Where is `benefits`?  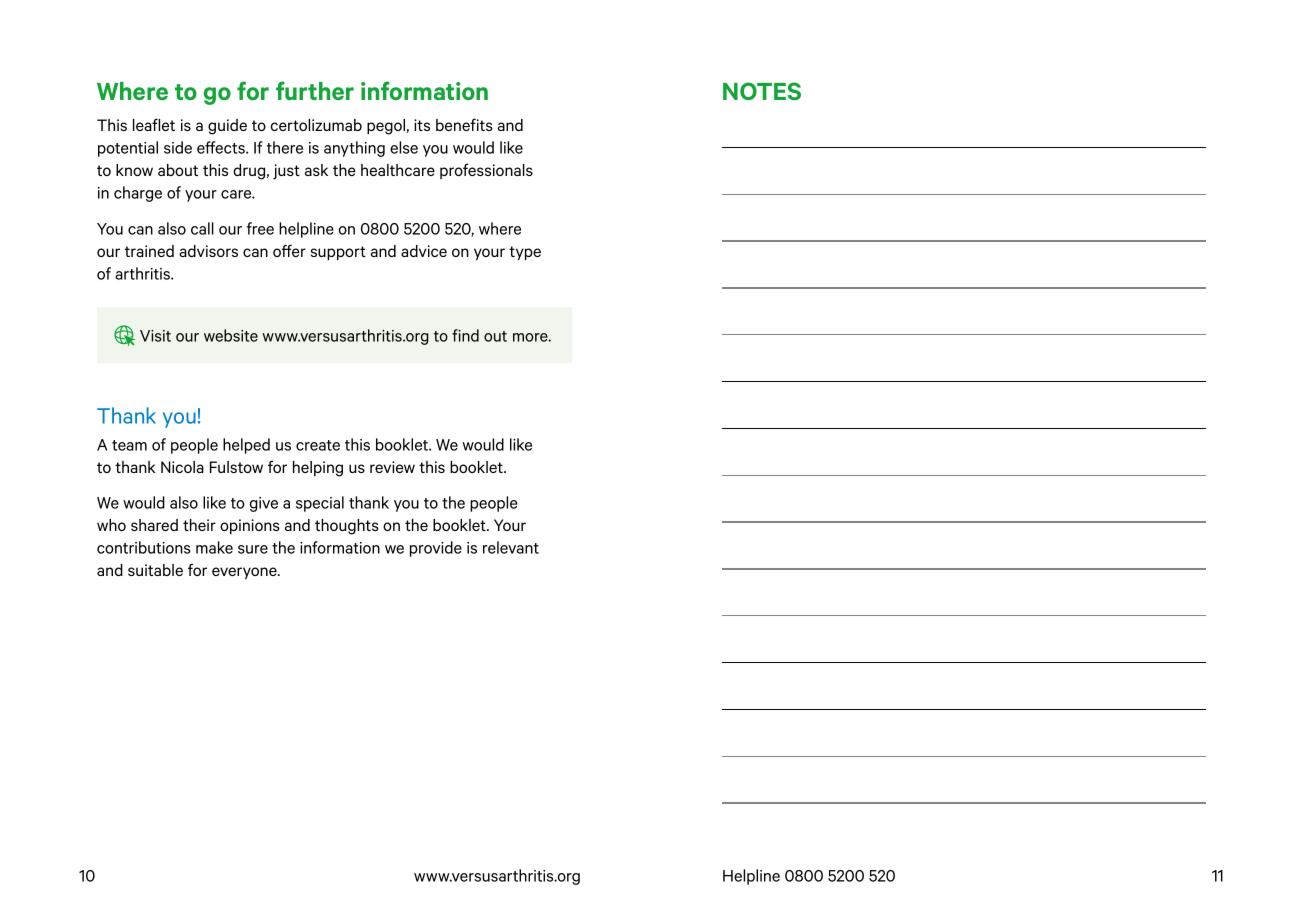
benefits is located at coordinates (464, 124).
